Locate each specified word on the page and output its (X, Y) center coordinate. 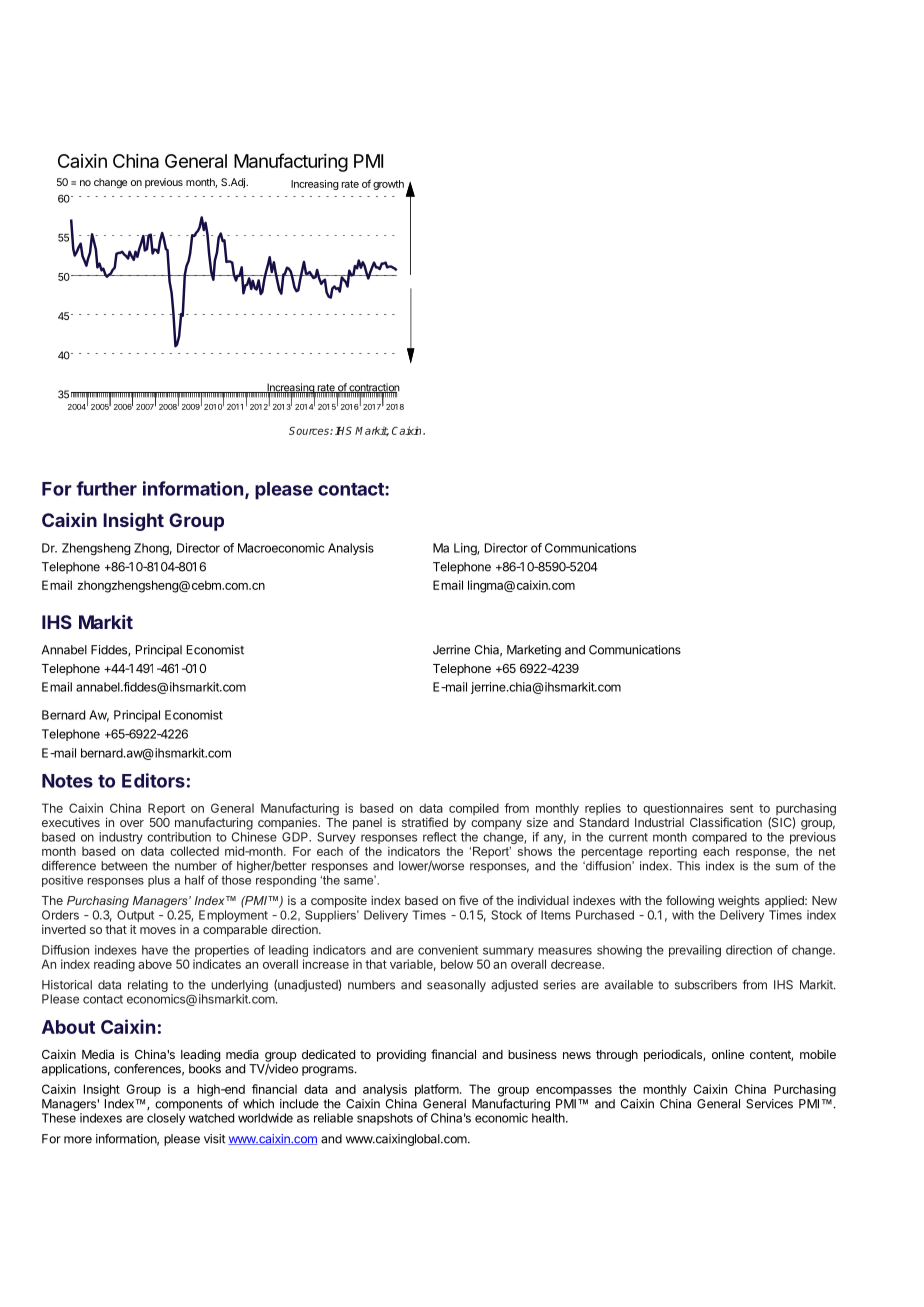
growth (388, 185)
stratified (425, 822)
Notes (67, 781)
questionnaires (684, 810)
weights (739, 902)
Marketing (534, 651)
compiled (474, 809)
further (106, 488)
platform (437, 1090)
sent (741, 808)
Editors (153, 780)
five (468, 900)
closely (166, 1119)
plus (159, 881)
